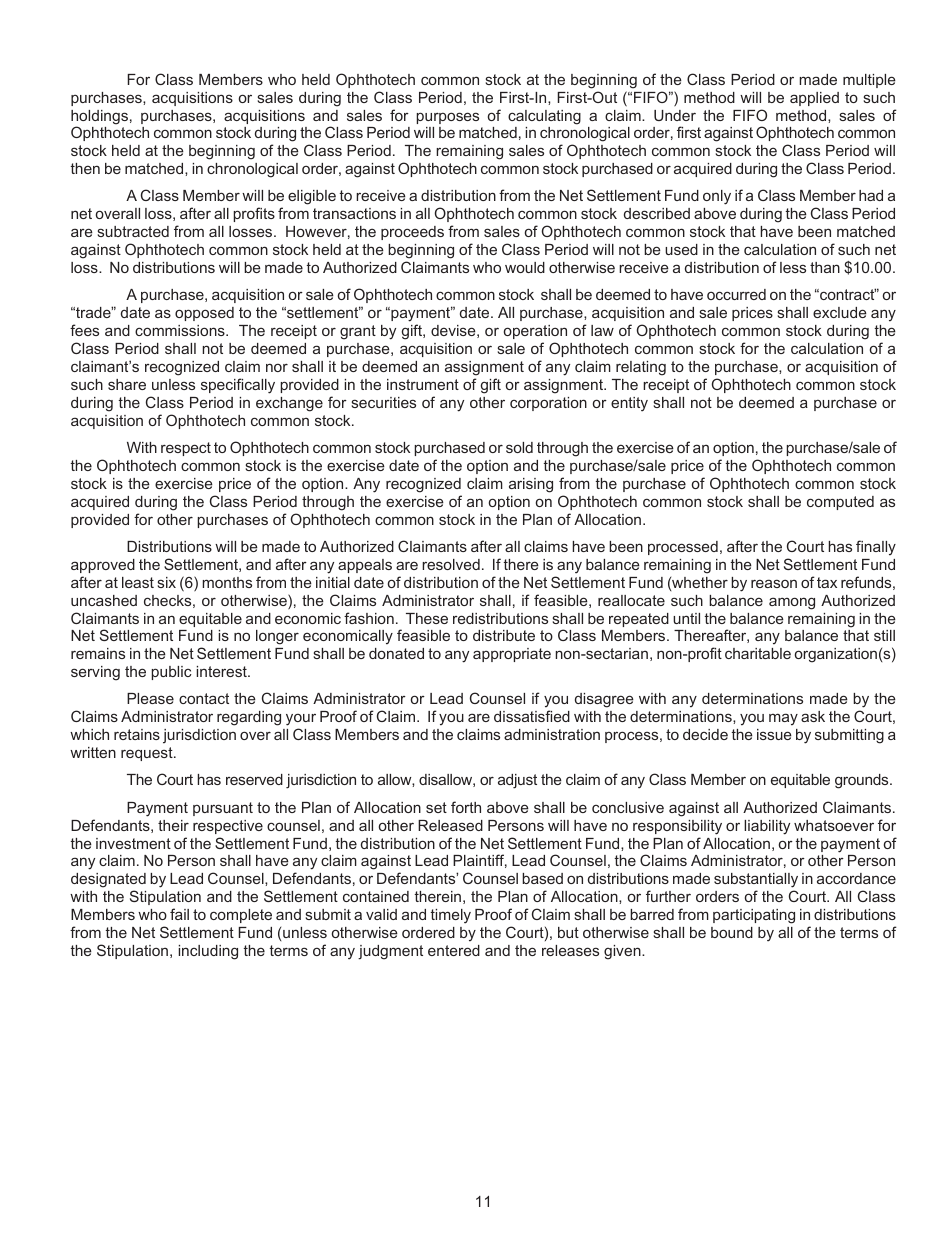  What do you see at coordinates (204, 698) in the page?
I see `contact` at bounding box center [204, 698].
